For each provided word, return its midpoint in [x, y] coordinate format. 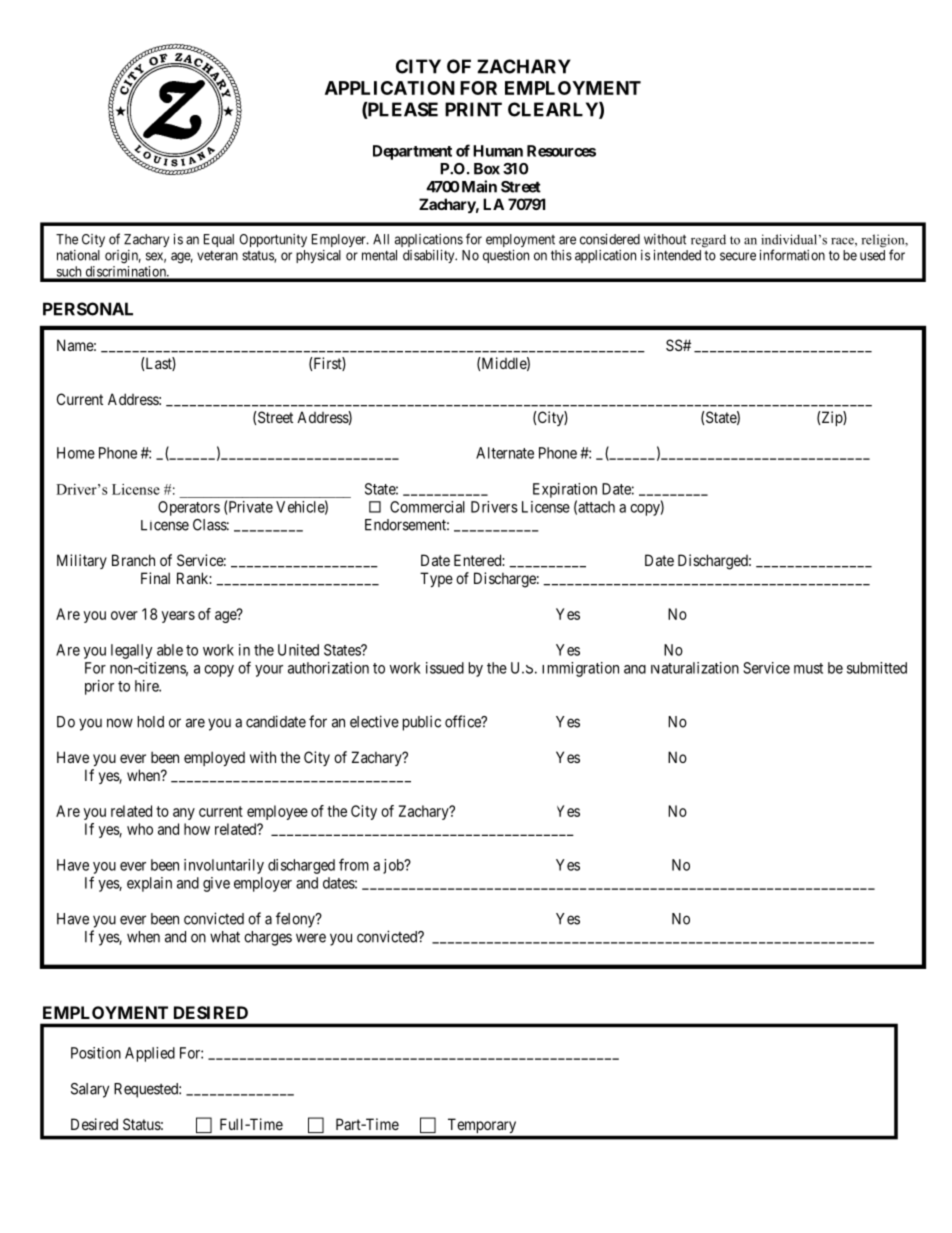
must [808, 668]
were [311, 938]
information [792, 255]
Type [436, 579]
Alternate [505, 453]
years [178, 617]
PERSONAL [88, 309]
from [354, 864]
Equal [219, 240]
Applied [150, 1054]
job [394, 866]
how [197, 829]
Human [498, 151]
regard [708, 241]
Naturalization [695, 668]
